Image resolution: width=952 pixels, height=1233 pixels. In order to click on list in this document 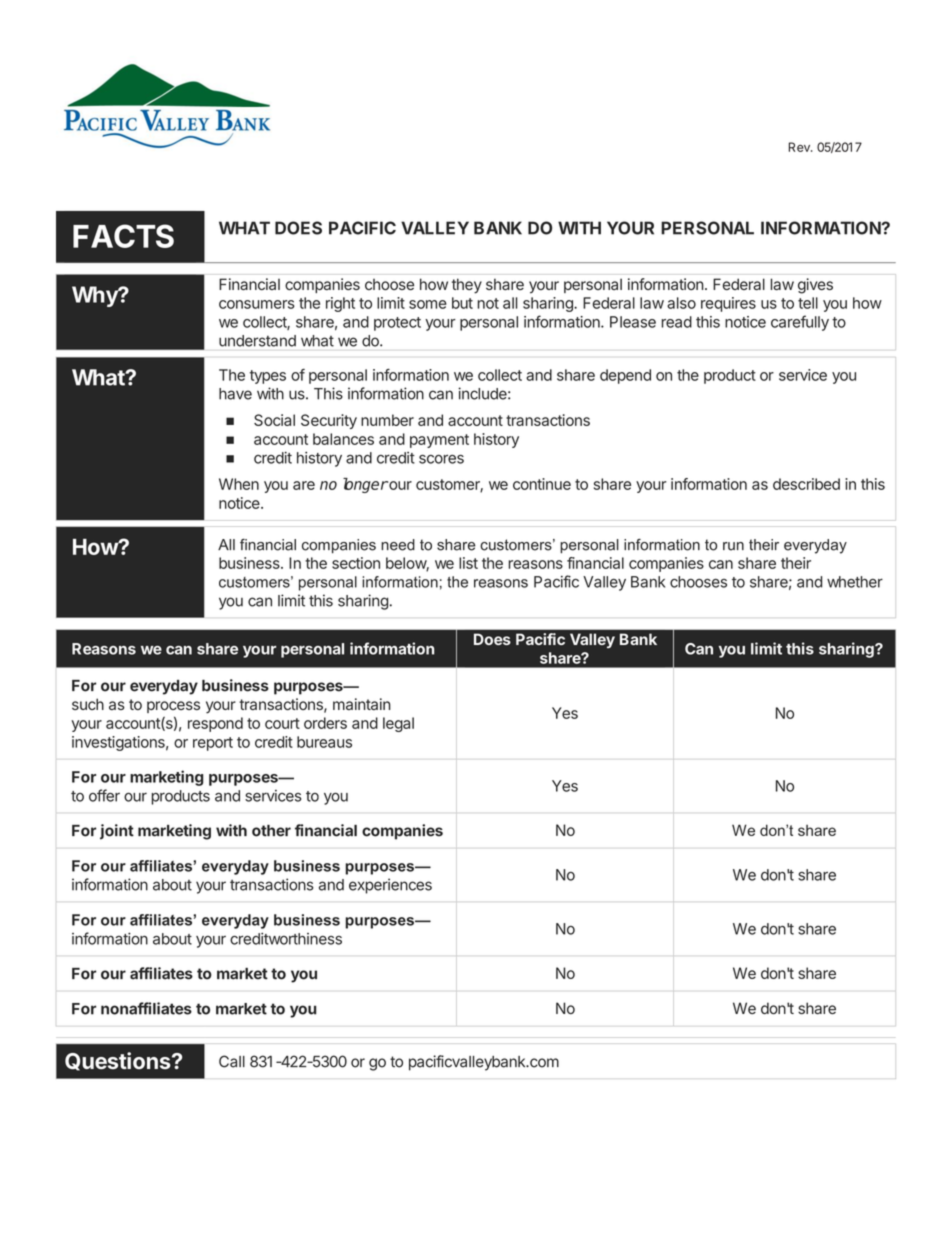, I will do `click(468, 563)`.
